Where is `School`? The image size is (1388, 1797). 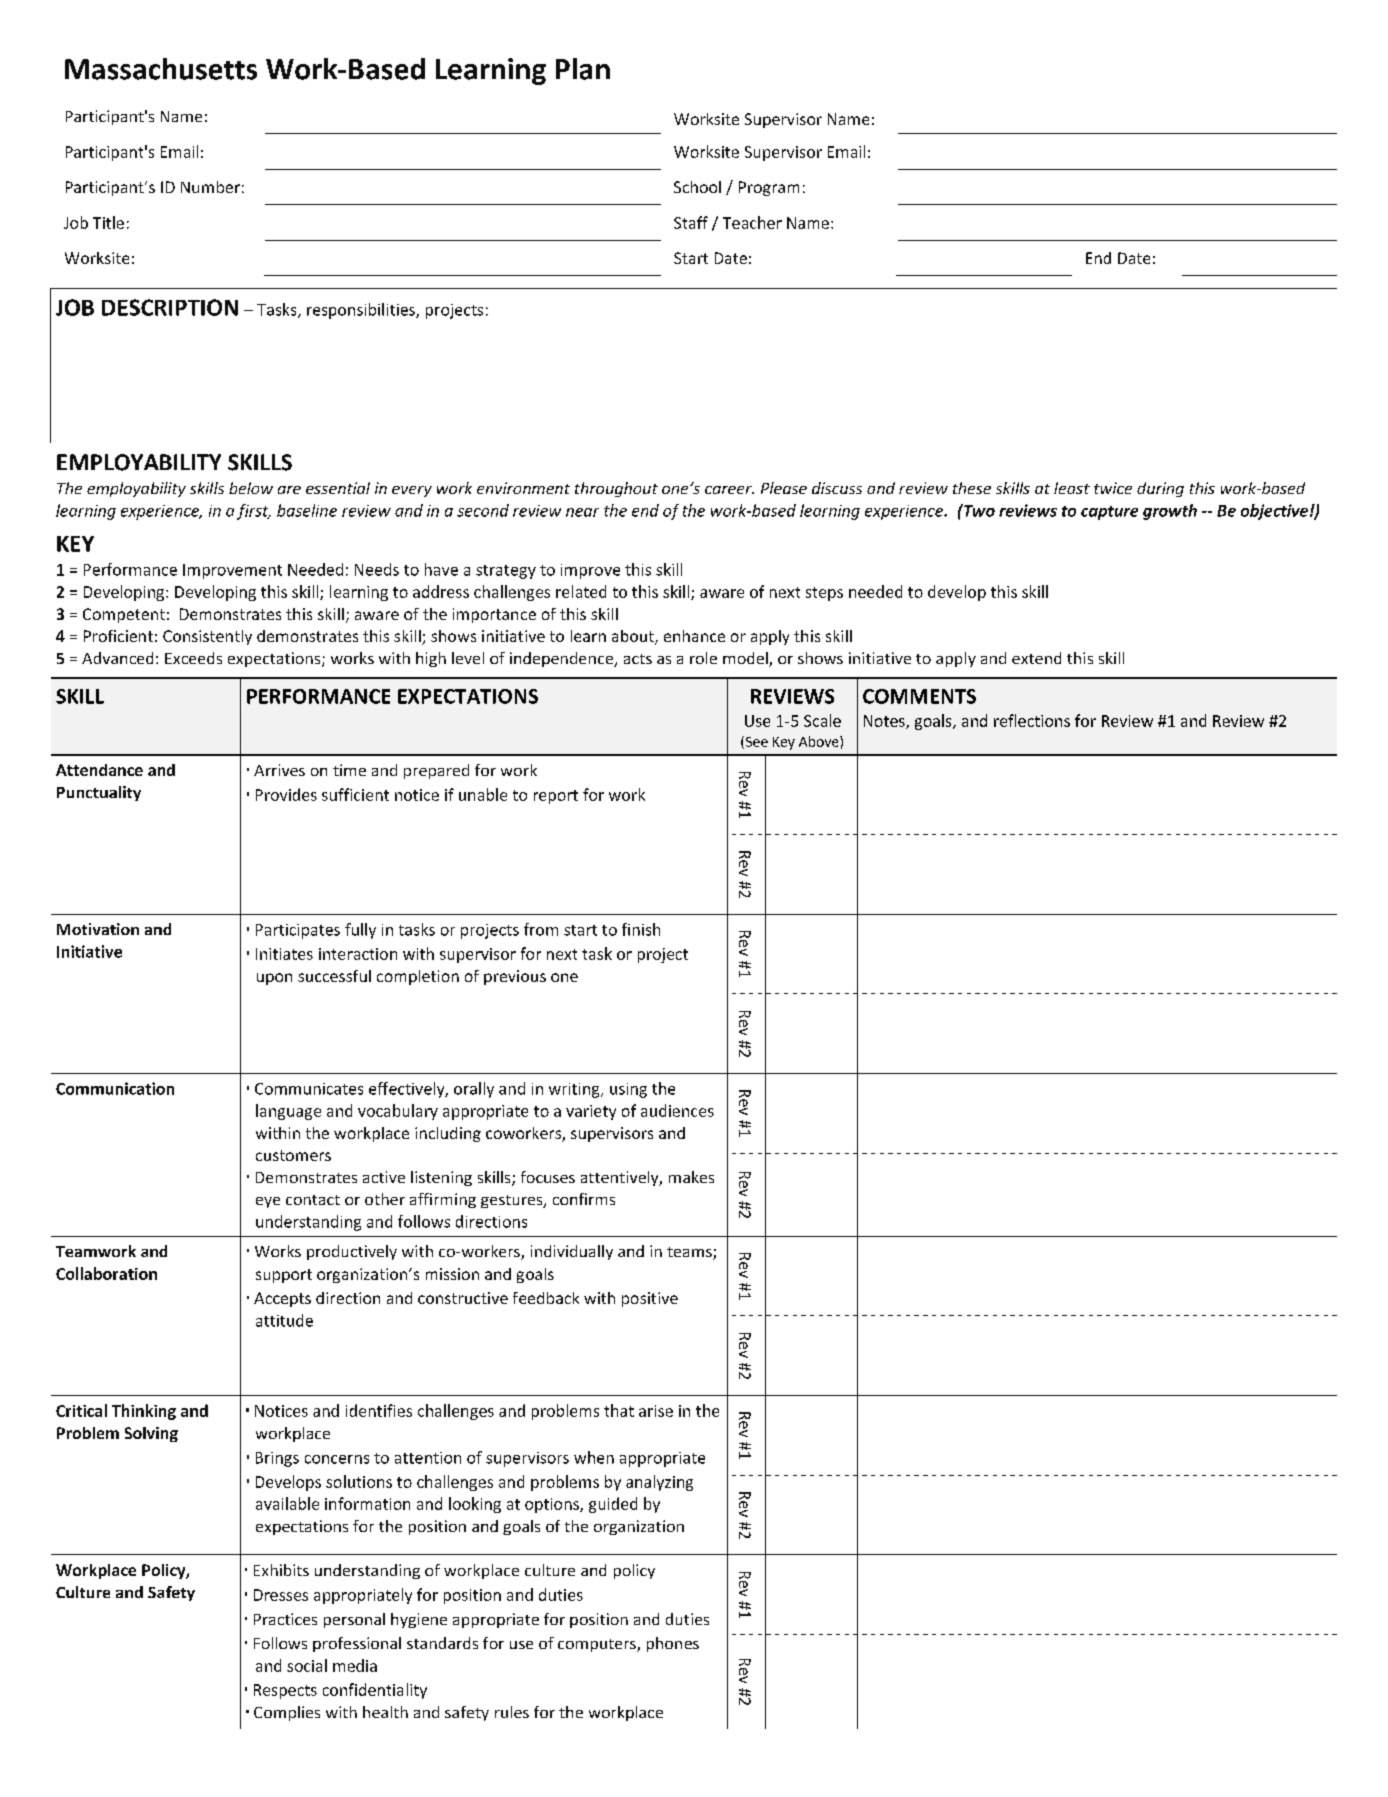
School is located at coordinates (697, 187).
